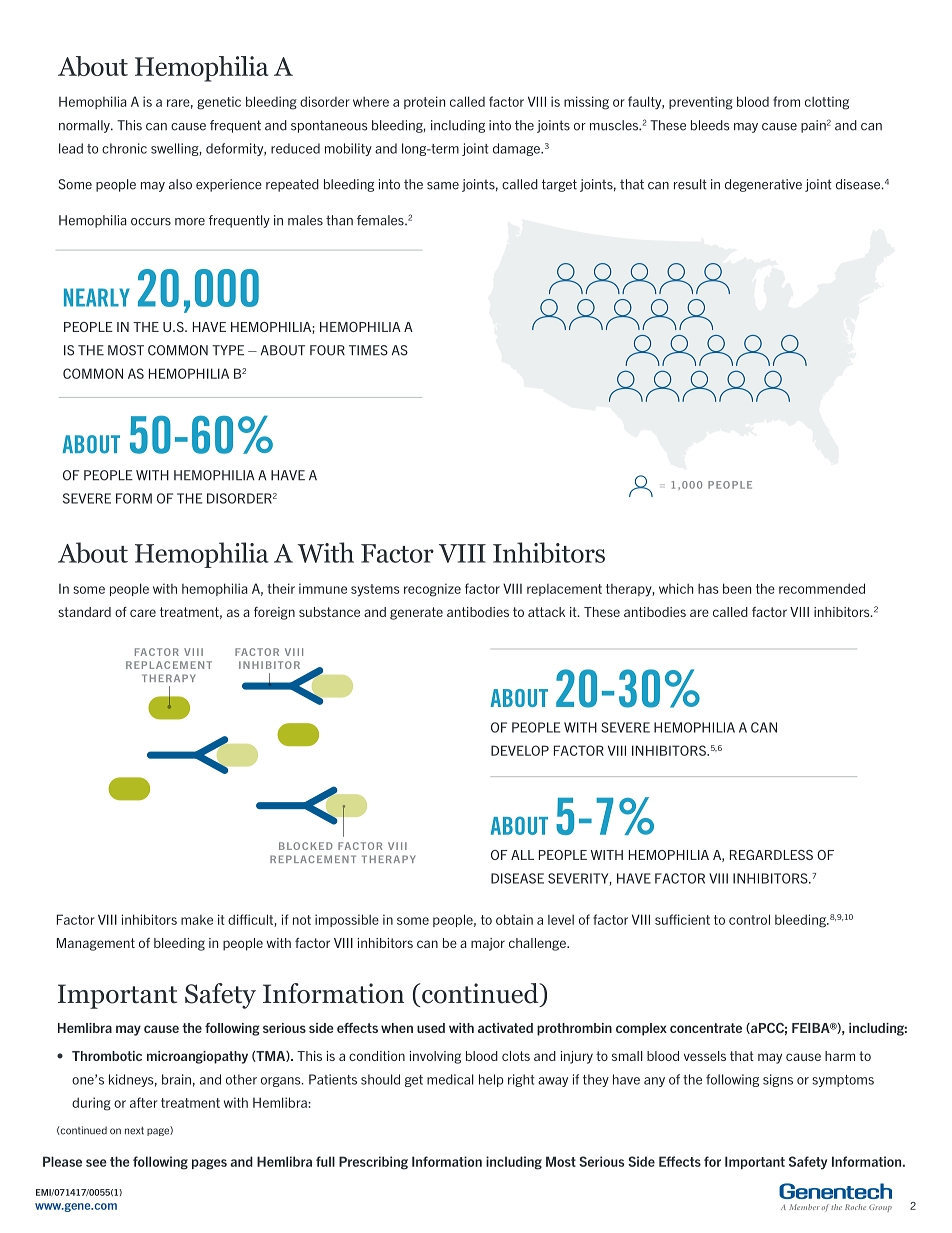 The width and height of the image is (952, 1233). What do you see at coordinates (424, 102) in the image?
I see `protein` at bounding box center [424, 102].
